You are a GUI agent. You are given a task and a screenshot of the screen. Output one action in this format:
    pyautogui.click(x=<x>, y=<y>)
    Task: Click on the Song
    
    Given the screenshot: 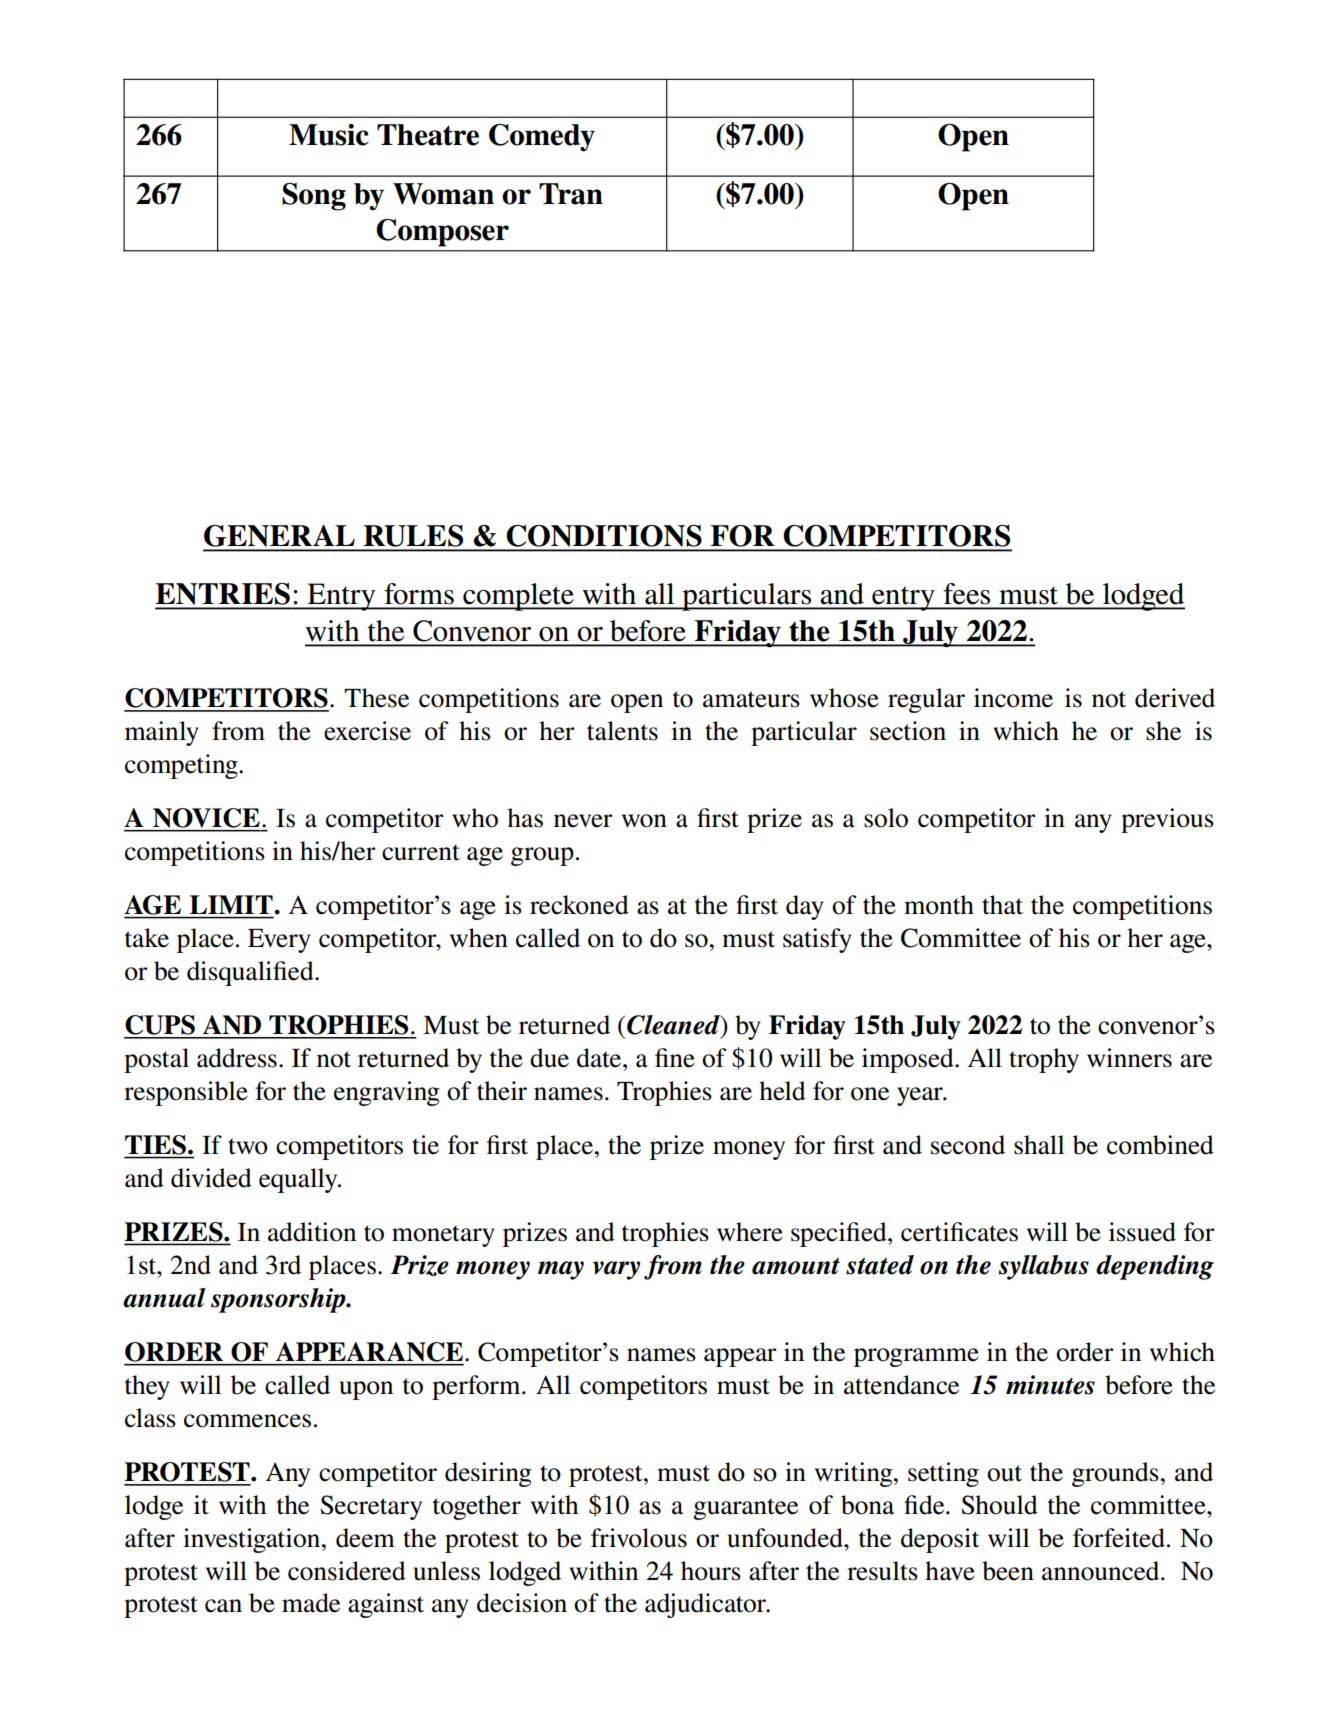 What is the action you would take?
    pyautogui.click(x=314, y=197)
